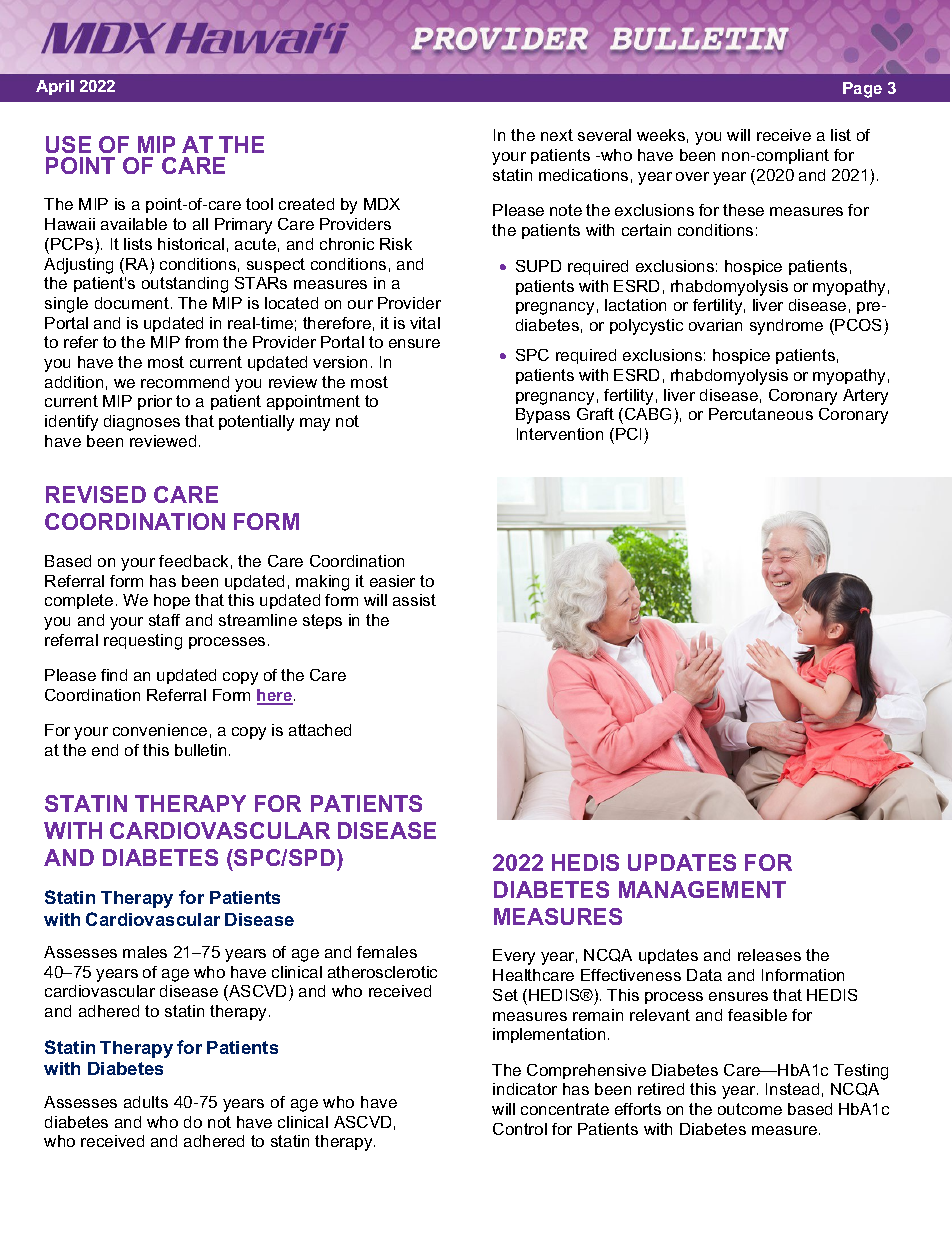  I want to click on indicator, so click(525, 1089).
